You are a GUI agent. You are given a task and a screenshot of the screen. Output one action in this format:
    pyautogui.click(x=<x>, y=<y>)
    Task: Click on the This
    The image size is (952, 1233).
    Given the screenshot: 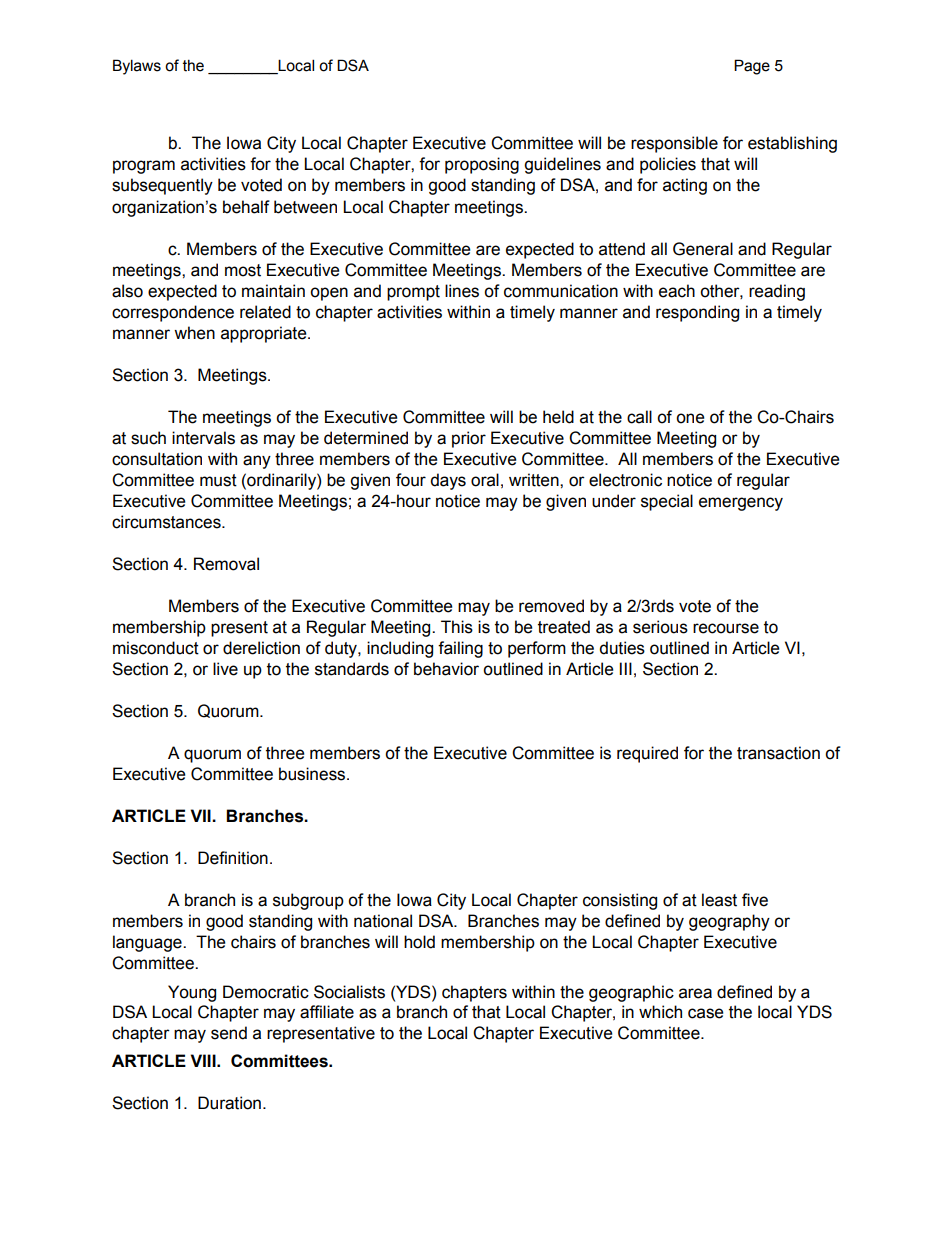 What is the action you would take?
    pyautogui.click(x=457, y=627)
